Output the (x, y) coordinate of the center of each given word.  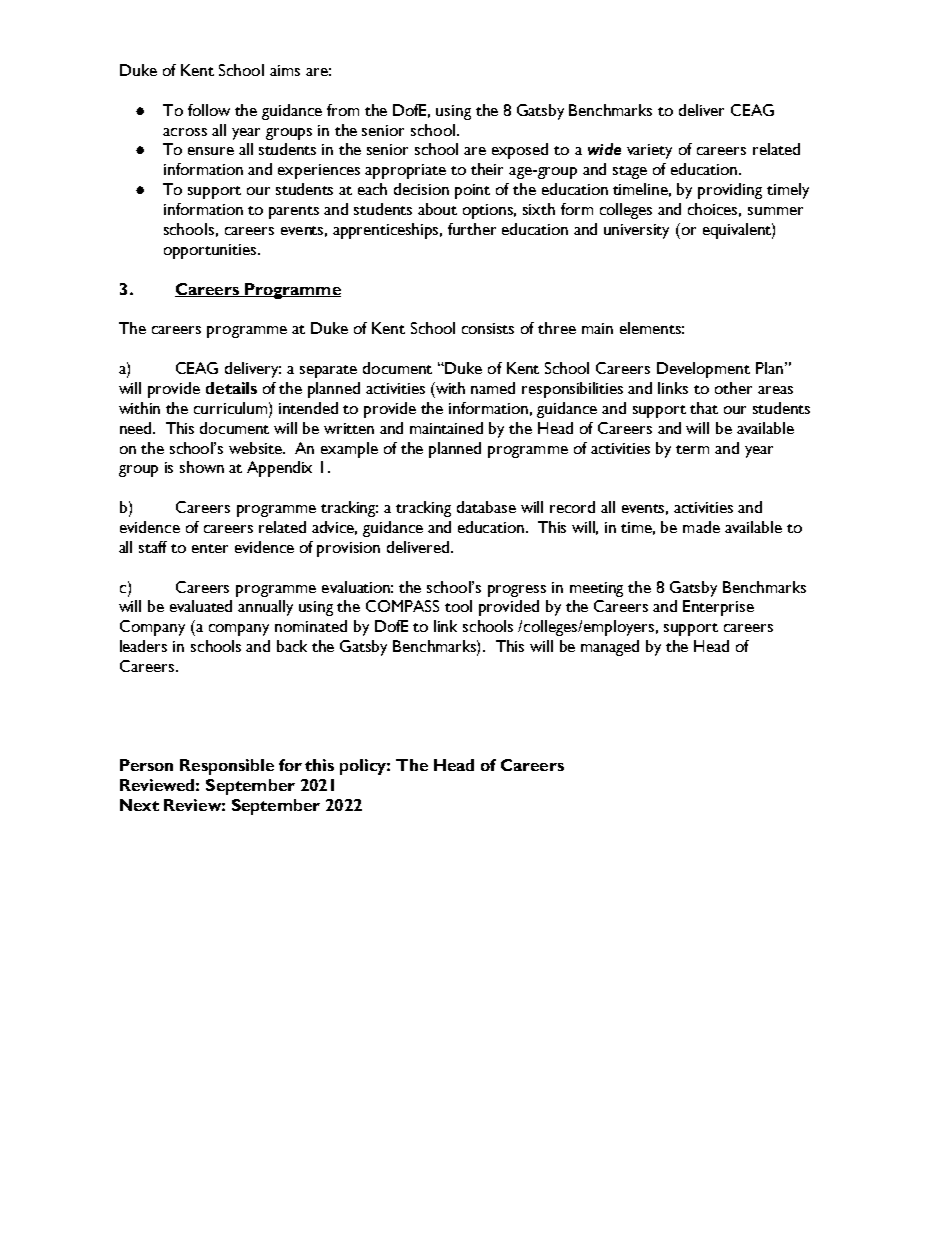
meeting (596, 589)
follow (209, 110)
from (343, 110)
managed (610, 648)
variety (649, 151)
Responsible (227, 767)
